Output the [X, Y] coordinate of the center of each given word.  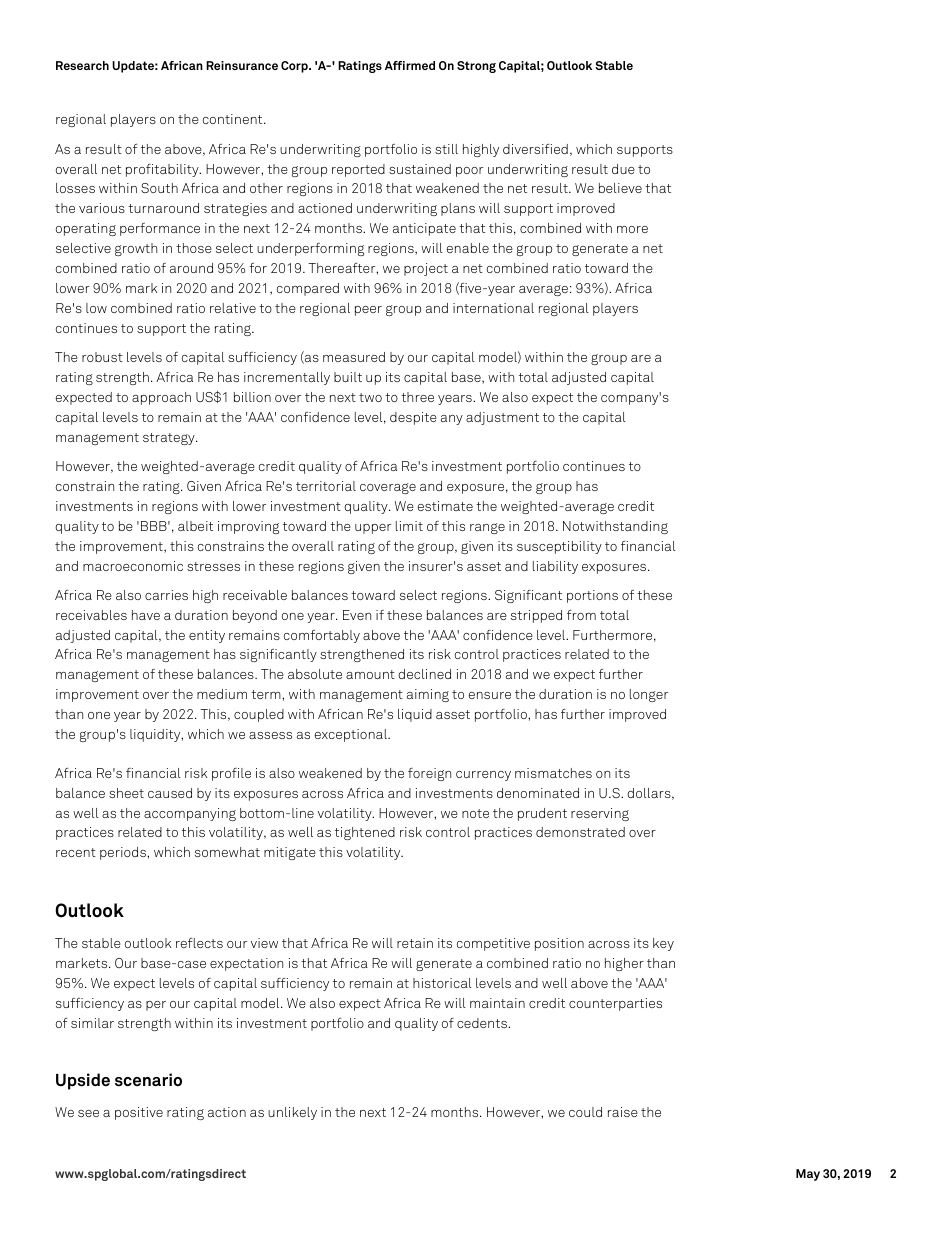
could [585, 1112]
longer [649, 695]
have [146, 615]
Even [357, 615]
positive [139, 1113]
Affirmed [410, 65]
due [623, 169]
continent [234, 119]
